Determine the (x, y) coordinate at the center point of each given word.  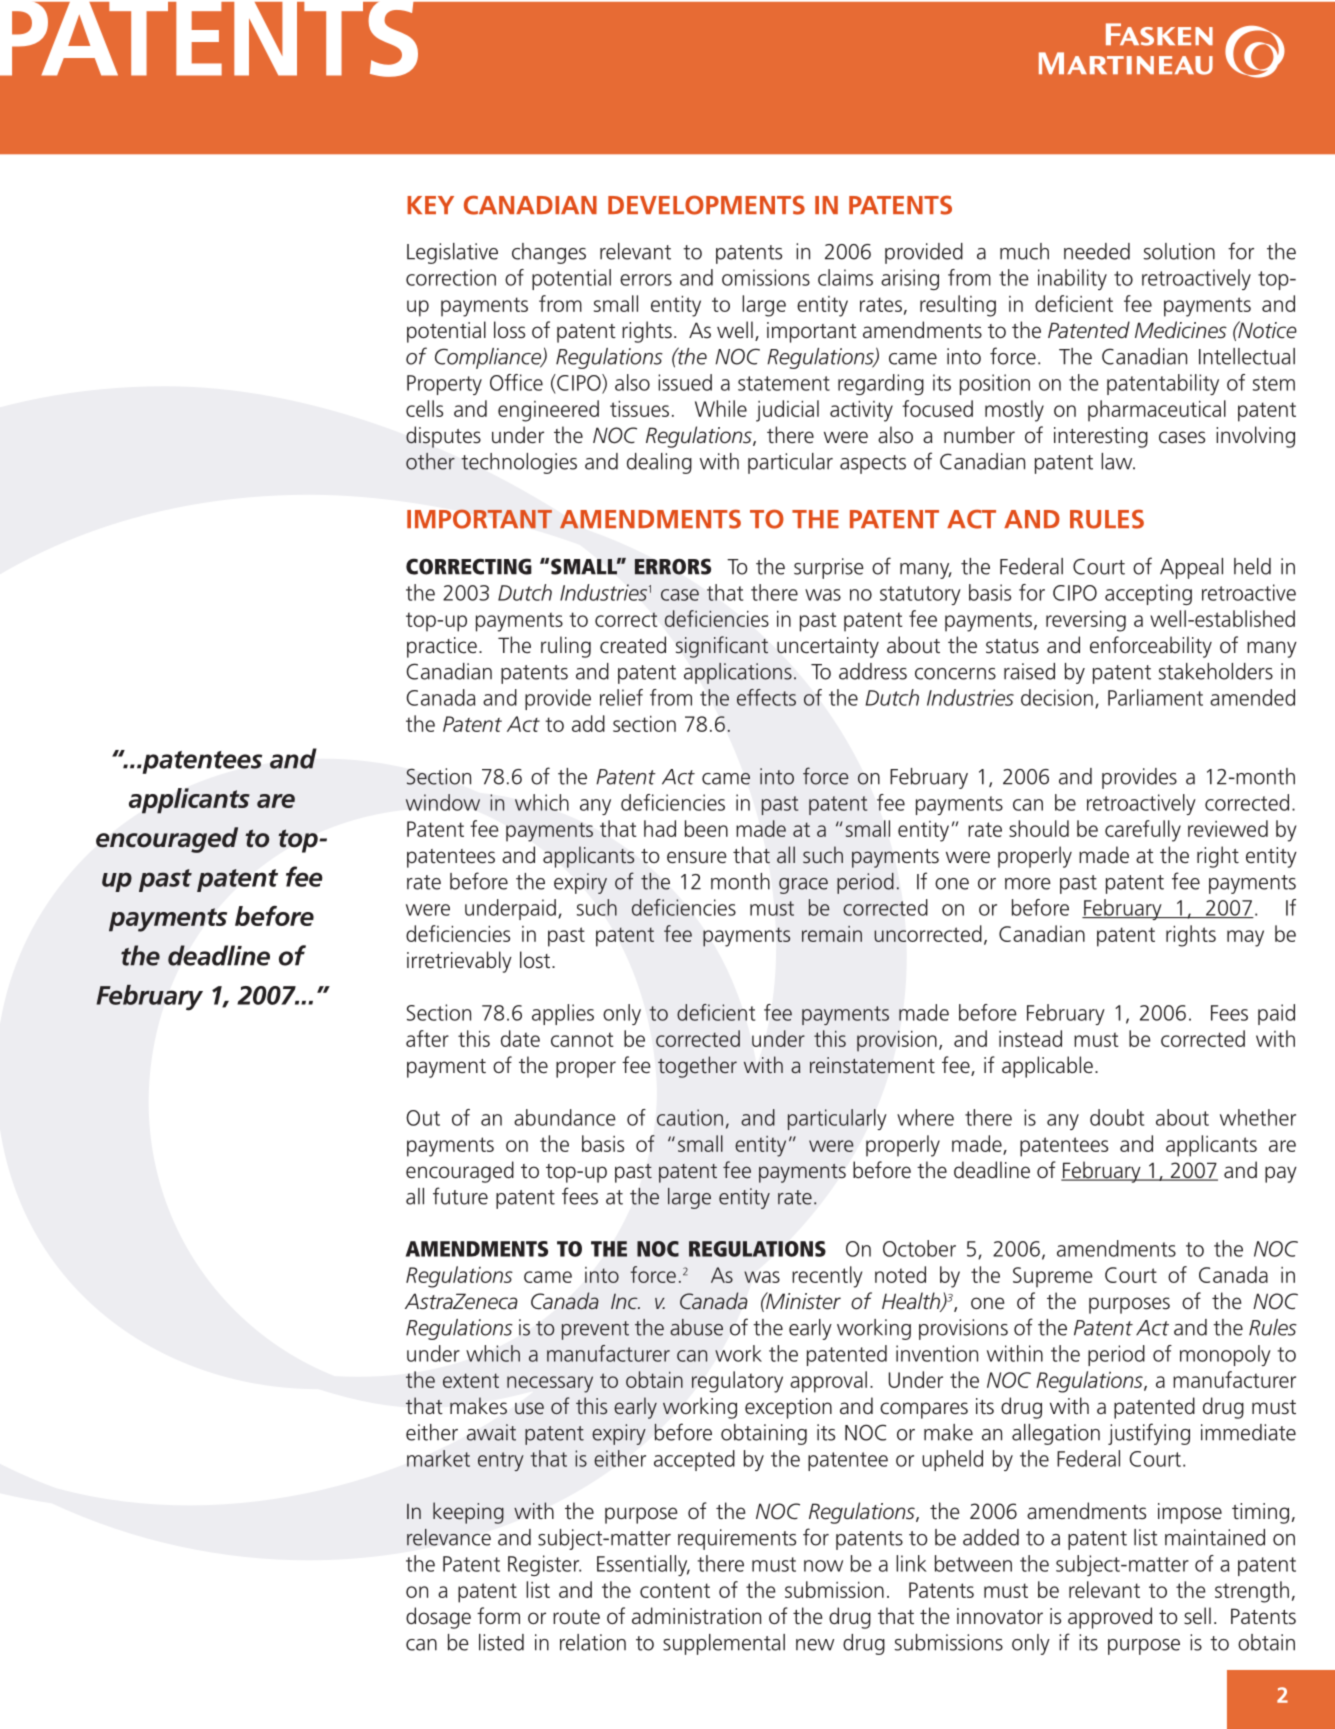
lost (536, 960)
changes (549, 253)
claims (845, 277)
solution (1179, 251)
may (1245, 938)
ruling (566, 647)
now (823, 1566)
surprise (829, 568)
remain (832, 934)
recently (827, 1277)
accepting (1148, 594)
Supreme (1053, 1277)
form (498, 1615)
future (460, 1196)
